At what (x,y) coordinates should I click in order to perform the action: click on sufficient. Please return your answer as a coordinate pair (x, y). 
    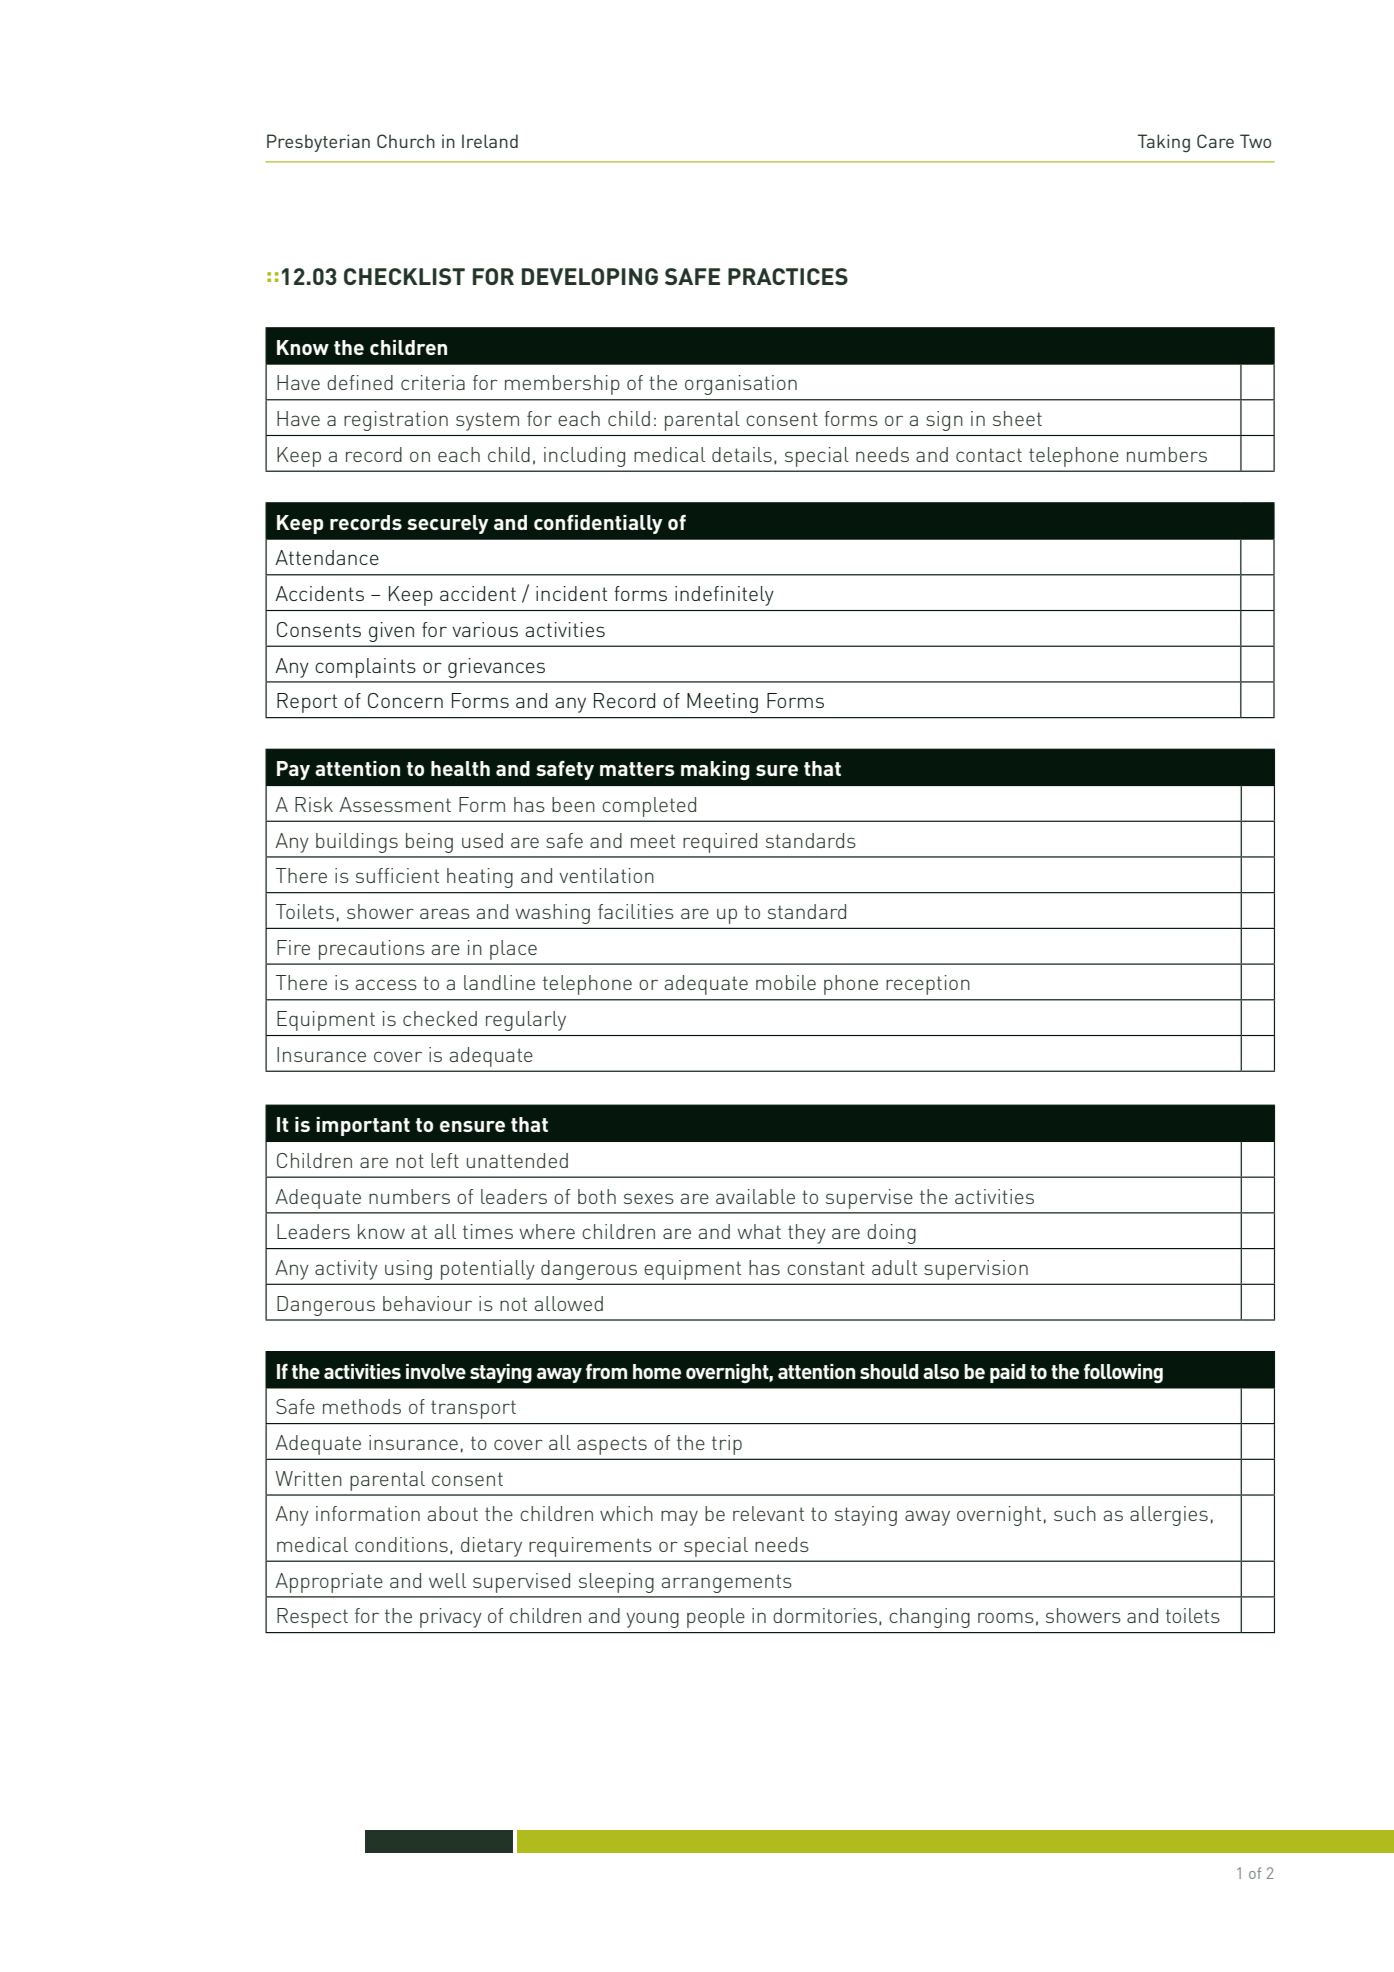
    Looking at the image, I should click on (397, 875).
